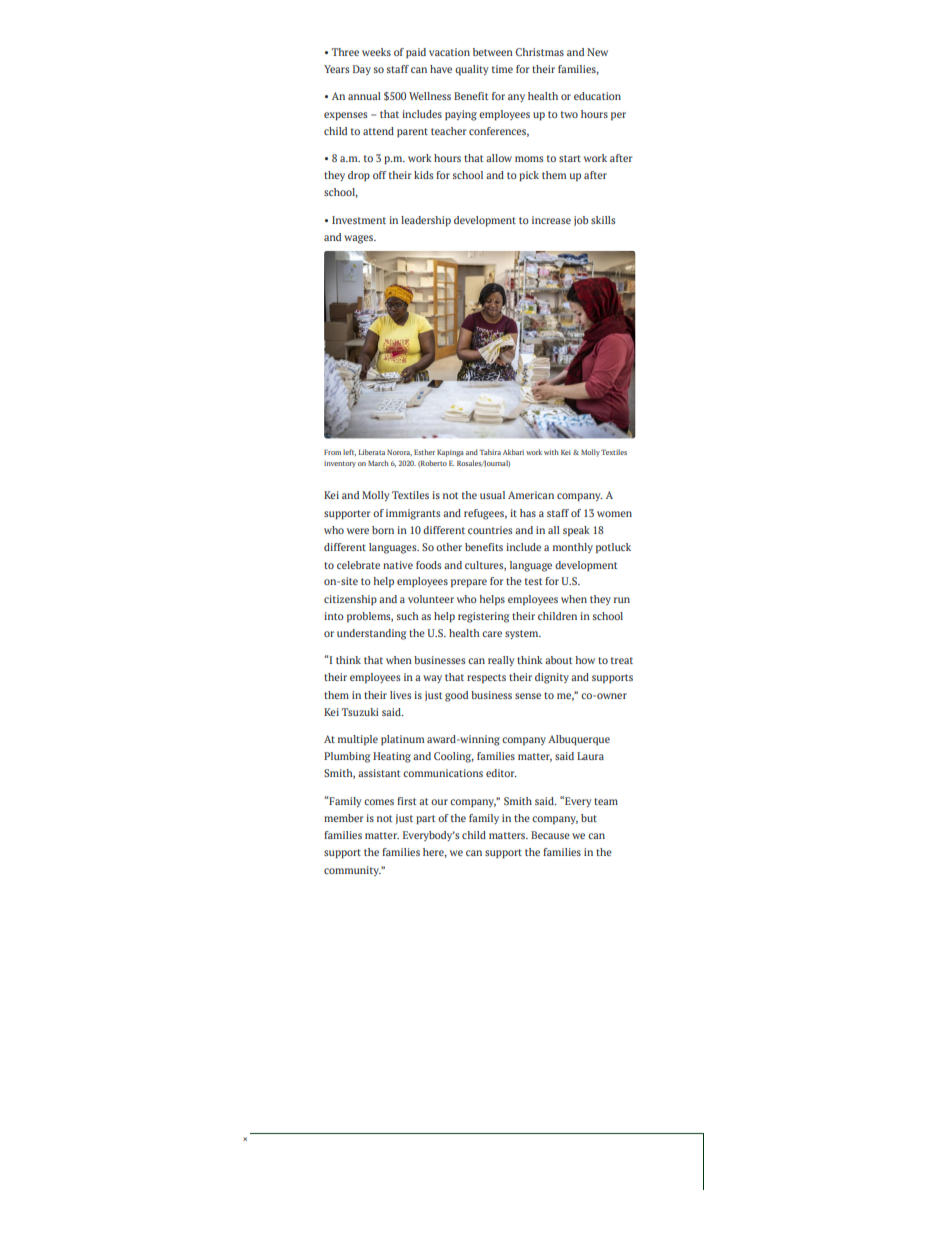 This screenshot has width=952, height=1233. I want to click on March, so click(378, 463).
